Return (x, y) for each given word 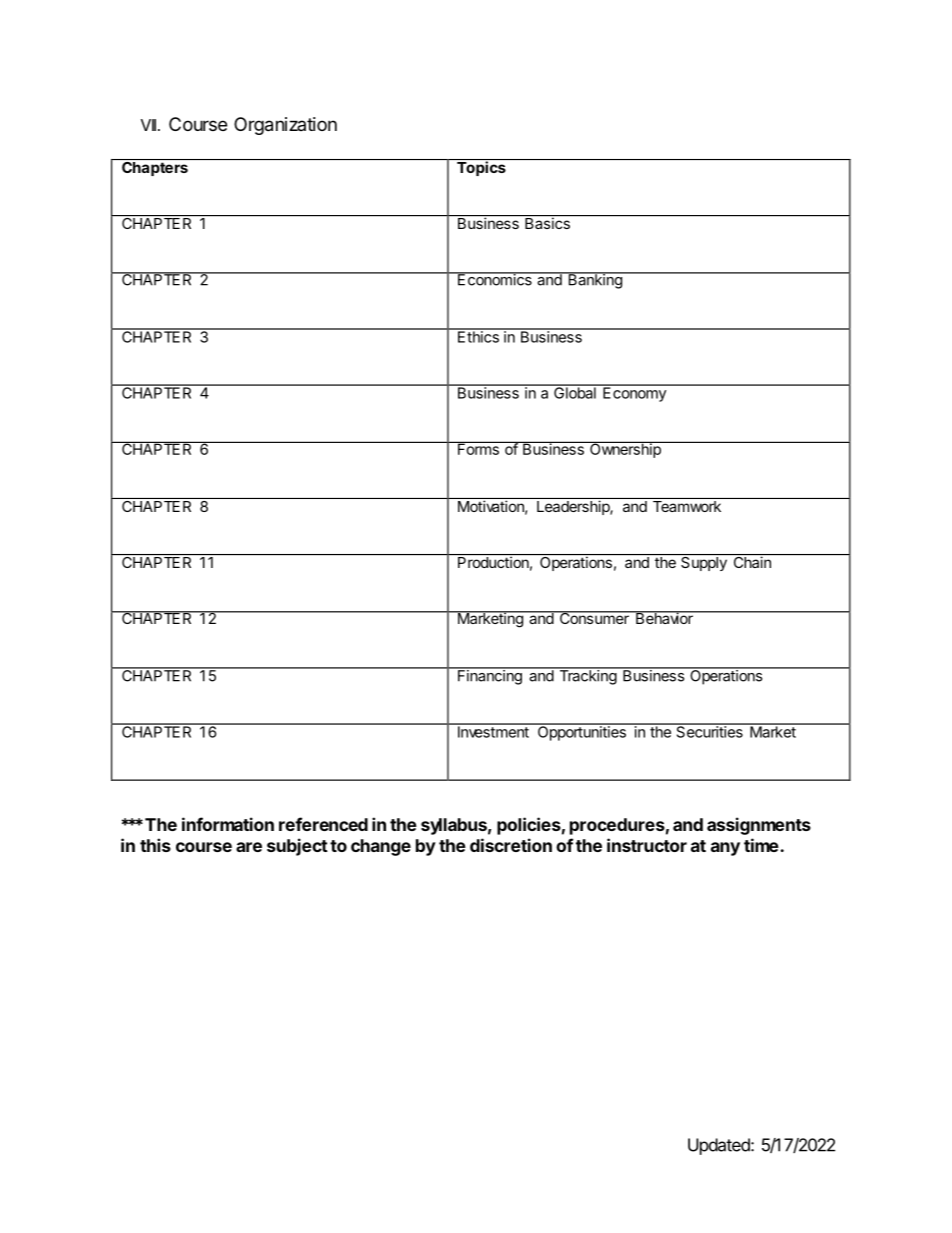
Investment (493, 731)
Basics (547, 222)
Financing (490, 676)
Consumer (594, 617)
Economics (495, 279)
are (249, 847)
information (228, 824)
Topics (481, 167)
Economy (634, 393)
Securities (709, 731)
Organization (285, 126)
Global (575, 392)
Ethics (478, 336)
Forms (478, 448)
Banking (595, 280)
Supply (704, 562)
